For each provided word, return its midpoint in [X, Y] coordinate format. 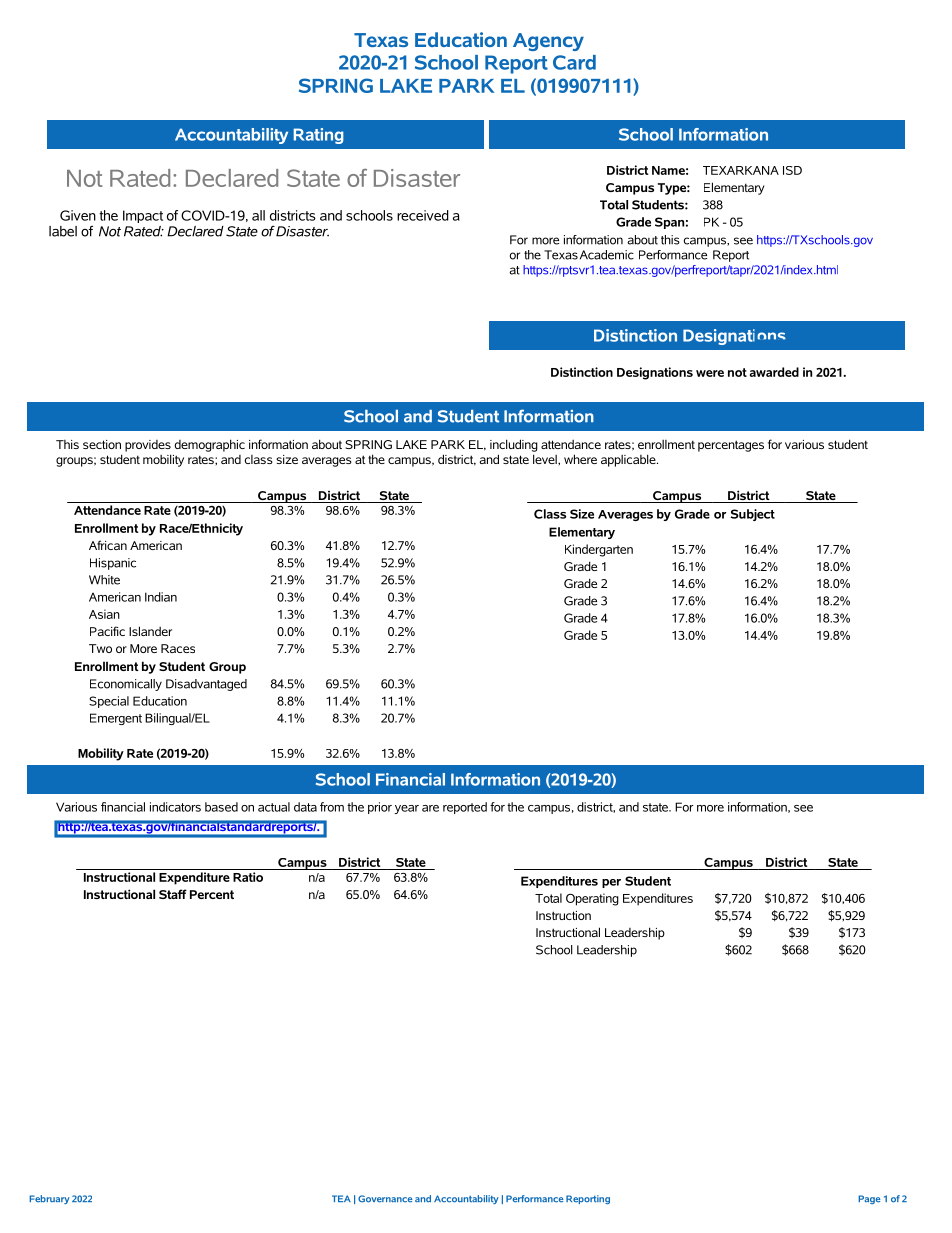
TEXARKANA [741, 170]
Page [869, 1199]
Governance [385, 1199]
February [49, 1199]
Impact [143, 216]
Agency [548, 42]
